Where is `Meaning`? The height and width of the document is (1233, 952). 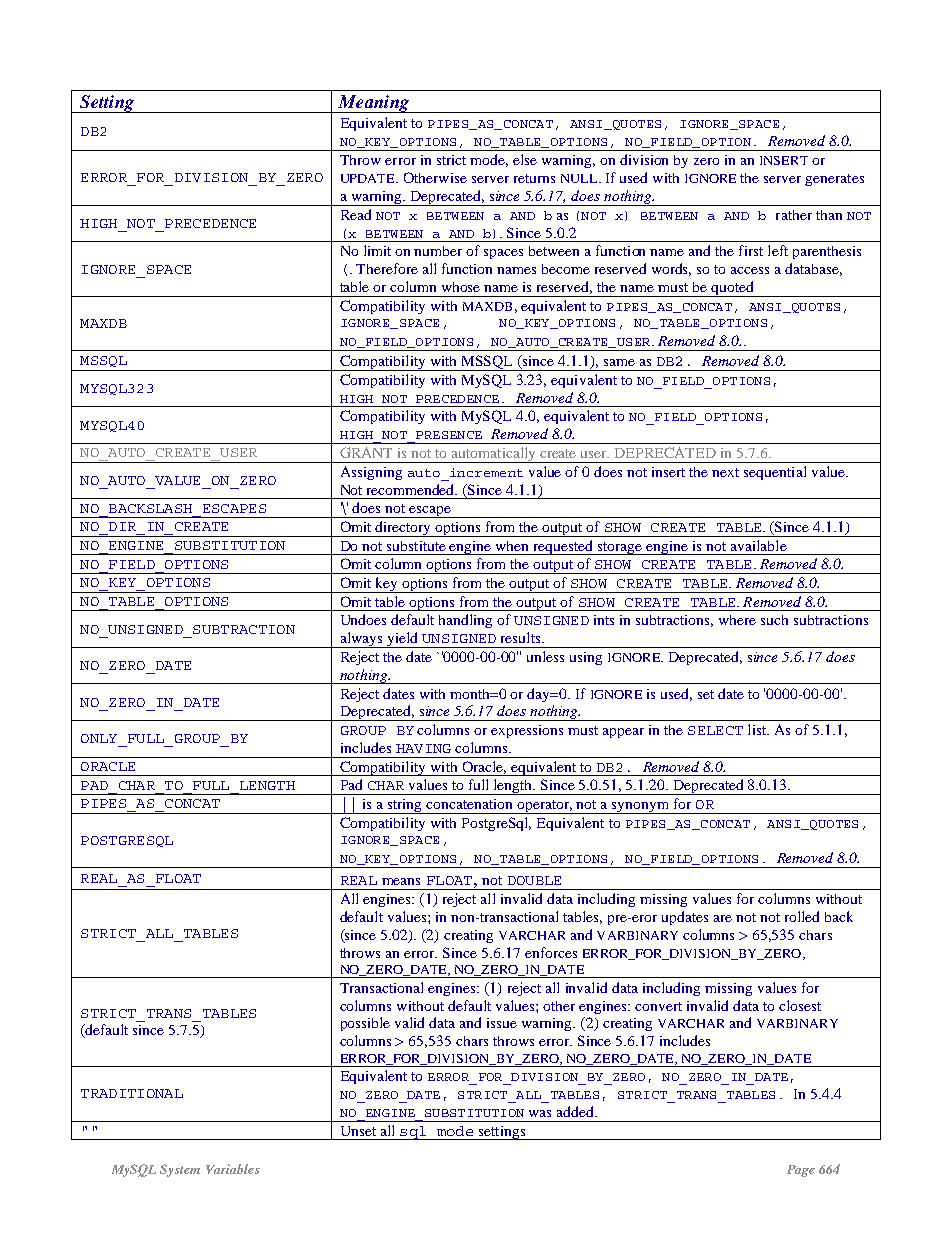 Meaning is located at coordinates (374, 104).
